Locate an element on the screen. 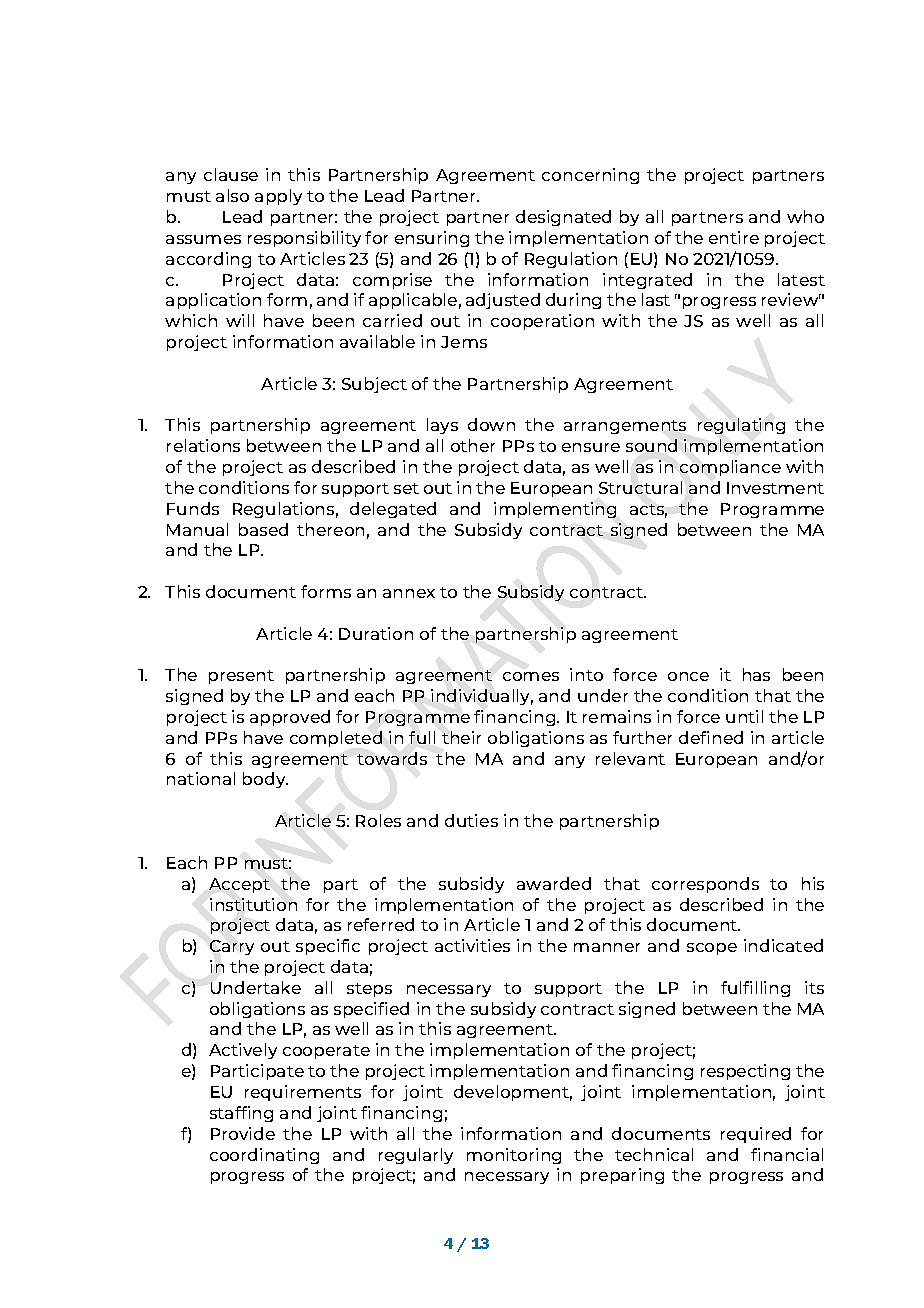 This screenshot has width=924, height=1308. designated is located at coordinates (563, 218).
